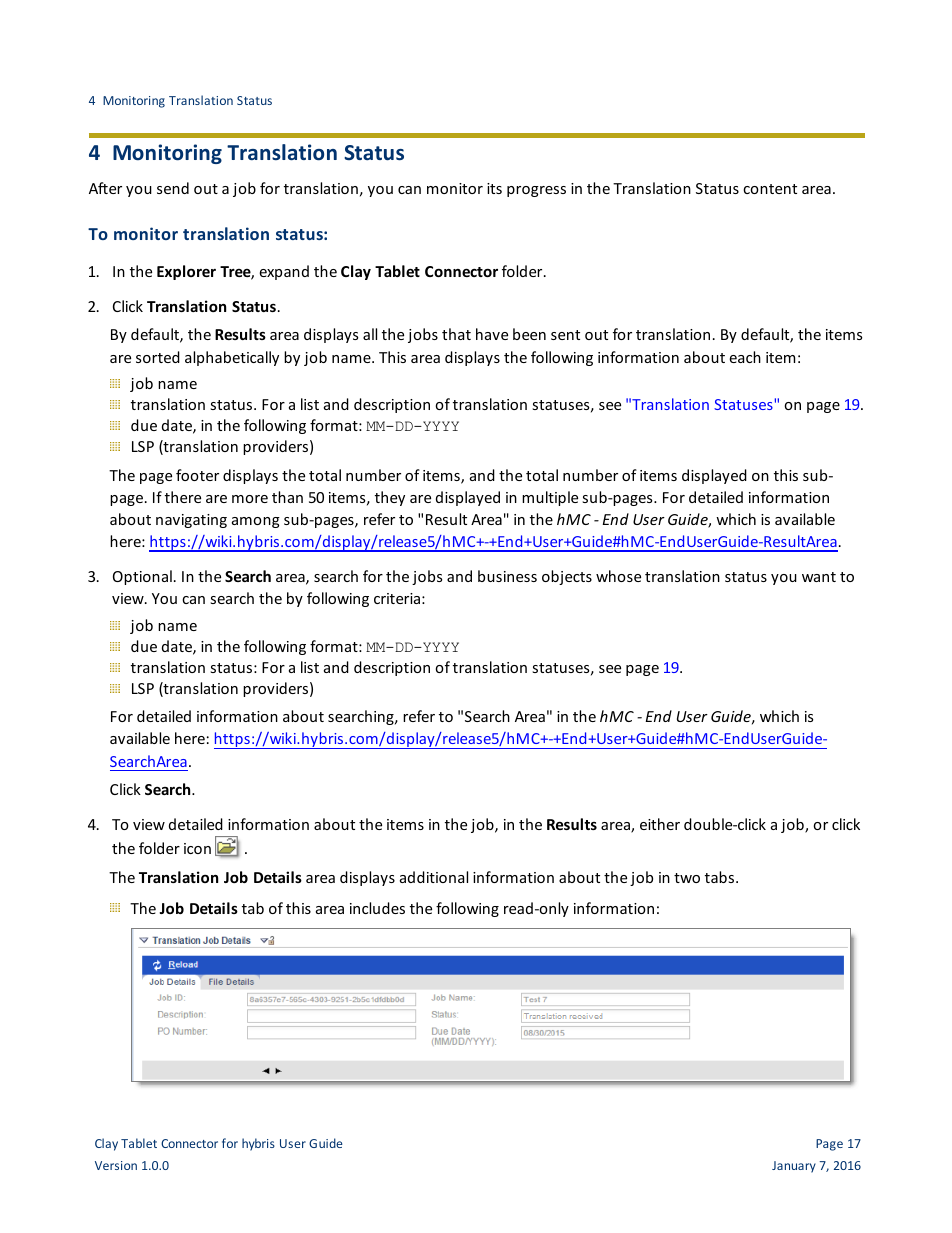 The height and width of the document is (1233, 952). I want to click on content, so click(770, 189).
